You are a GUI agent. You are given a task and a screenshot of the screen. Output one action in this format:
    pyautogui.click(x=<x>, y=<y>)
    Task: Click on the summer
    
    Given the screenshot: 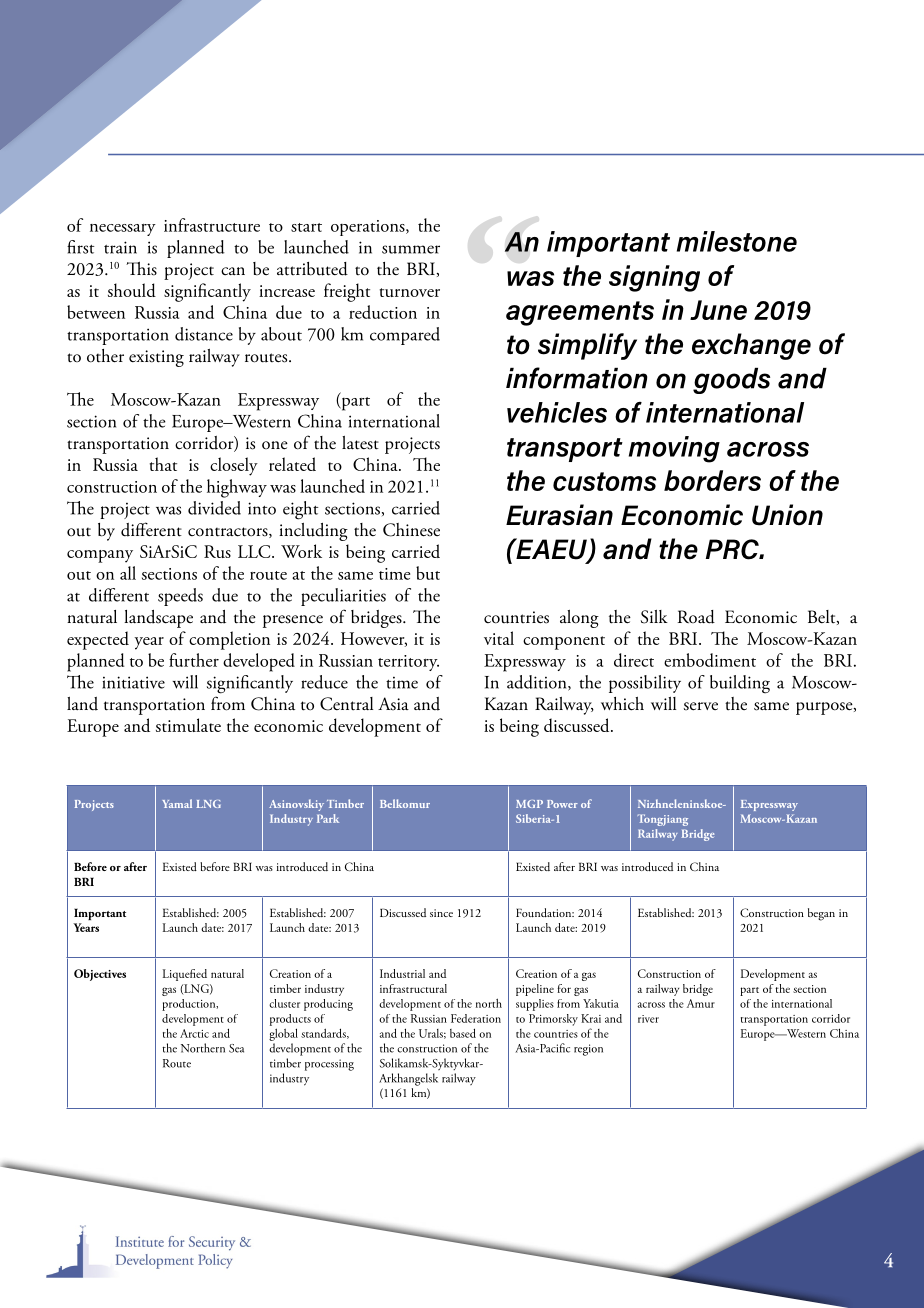 What is the action you would take?
    pyautogui.click(x=411, y=249)
